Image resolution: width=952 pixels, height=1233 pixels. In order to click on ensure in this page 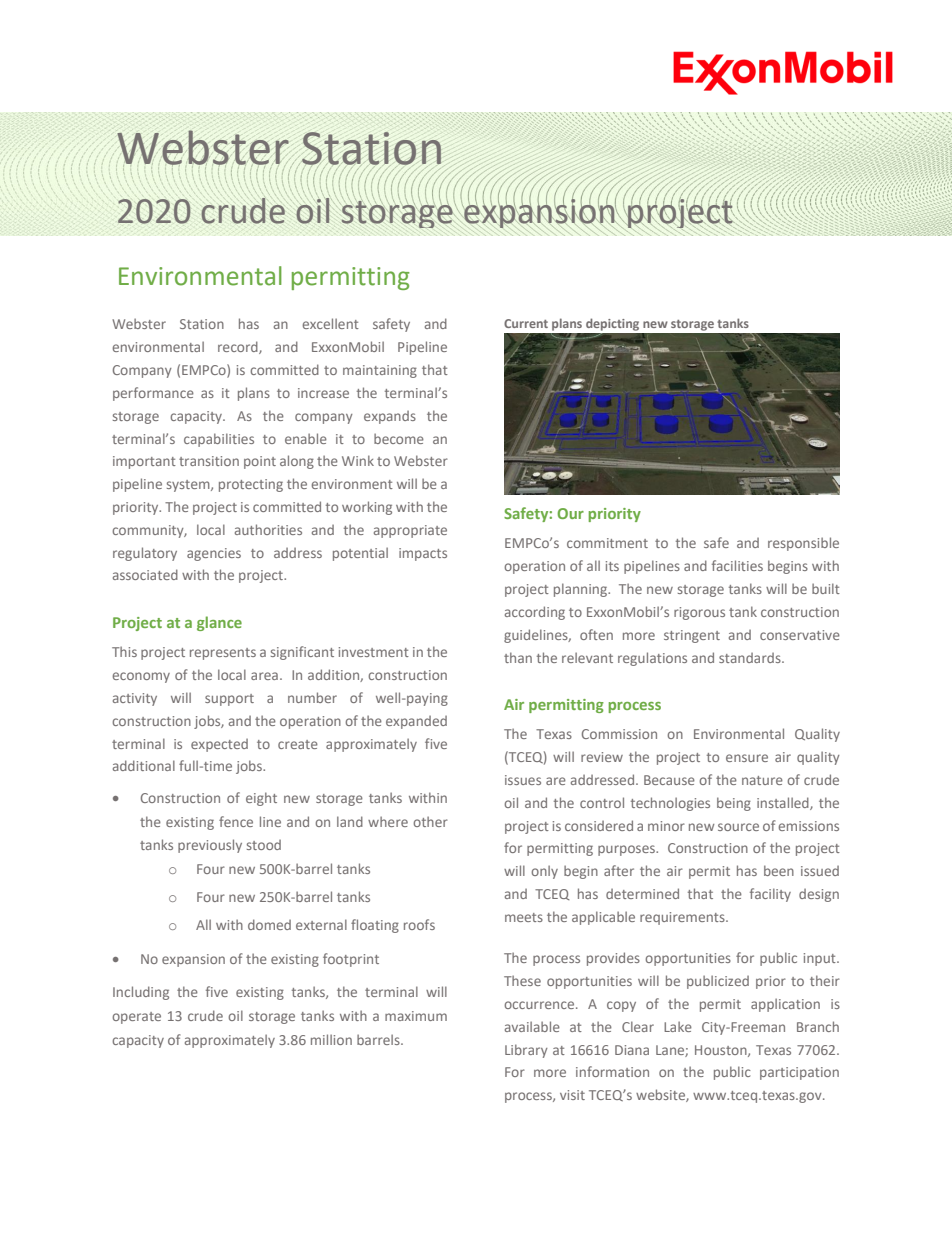, I will do `click(747, 758)`.
